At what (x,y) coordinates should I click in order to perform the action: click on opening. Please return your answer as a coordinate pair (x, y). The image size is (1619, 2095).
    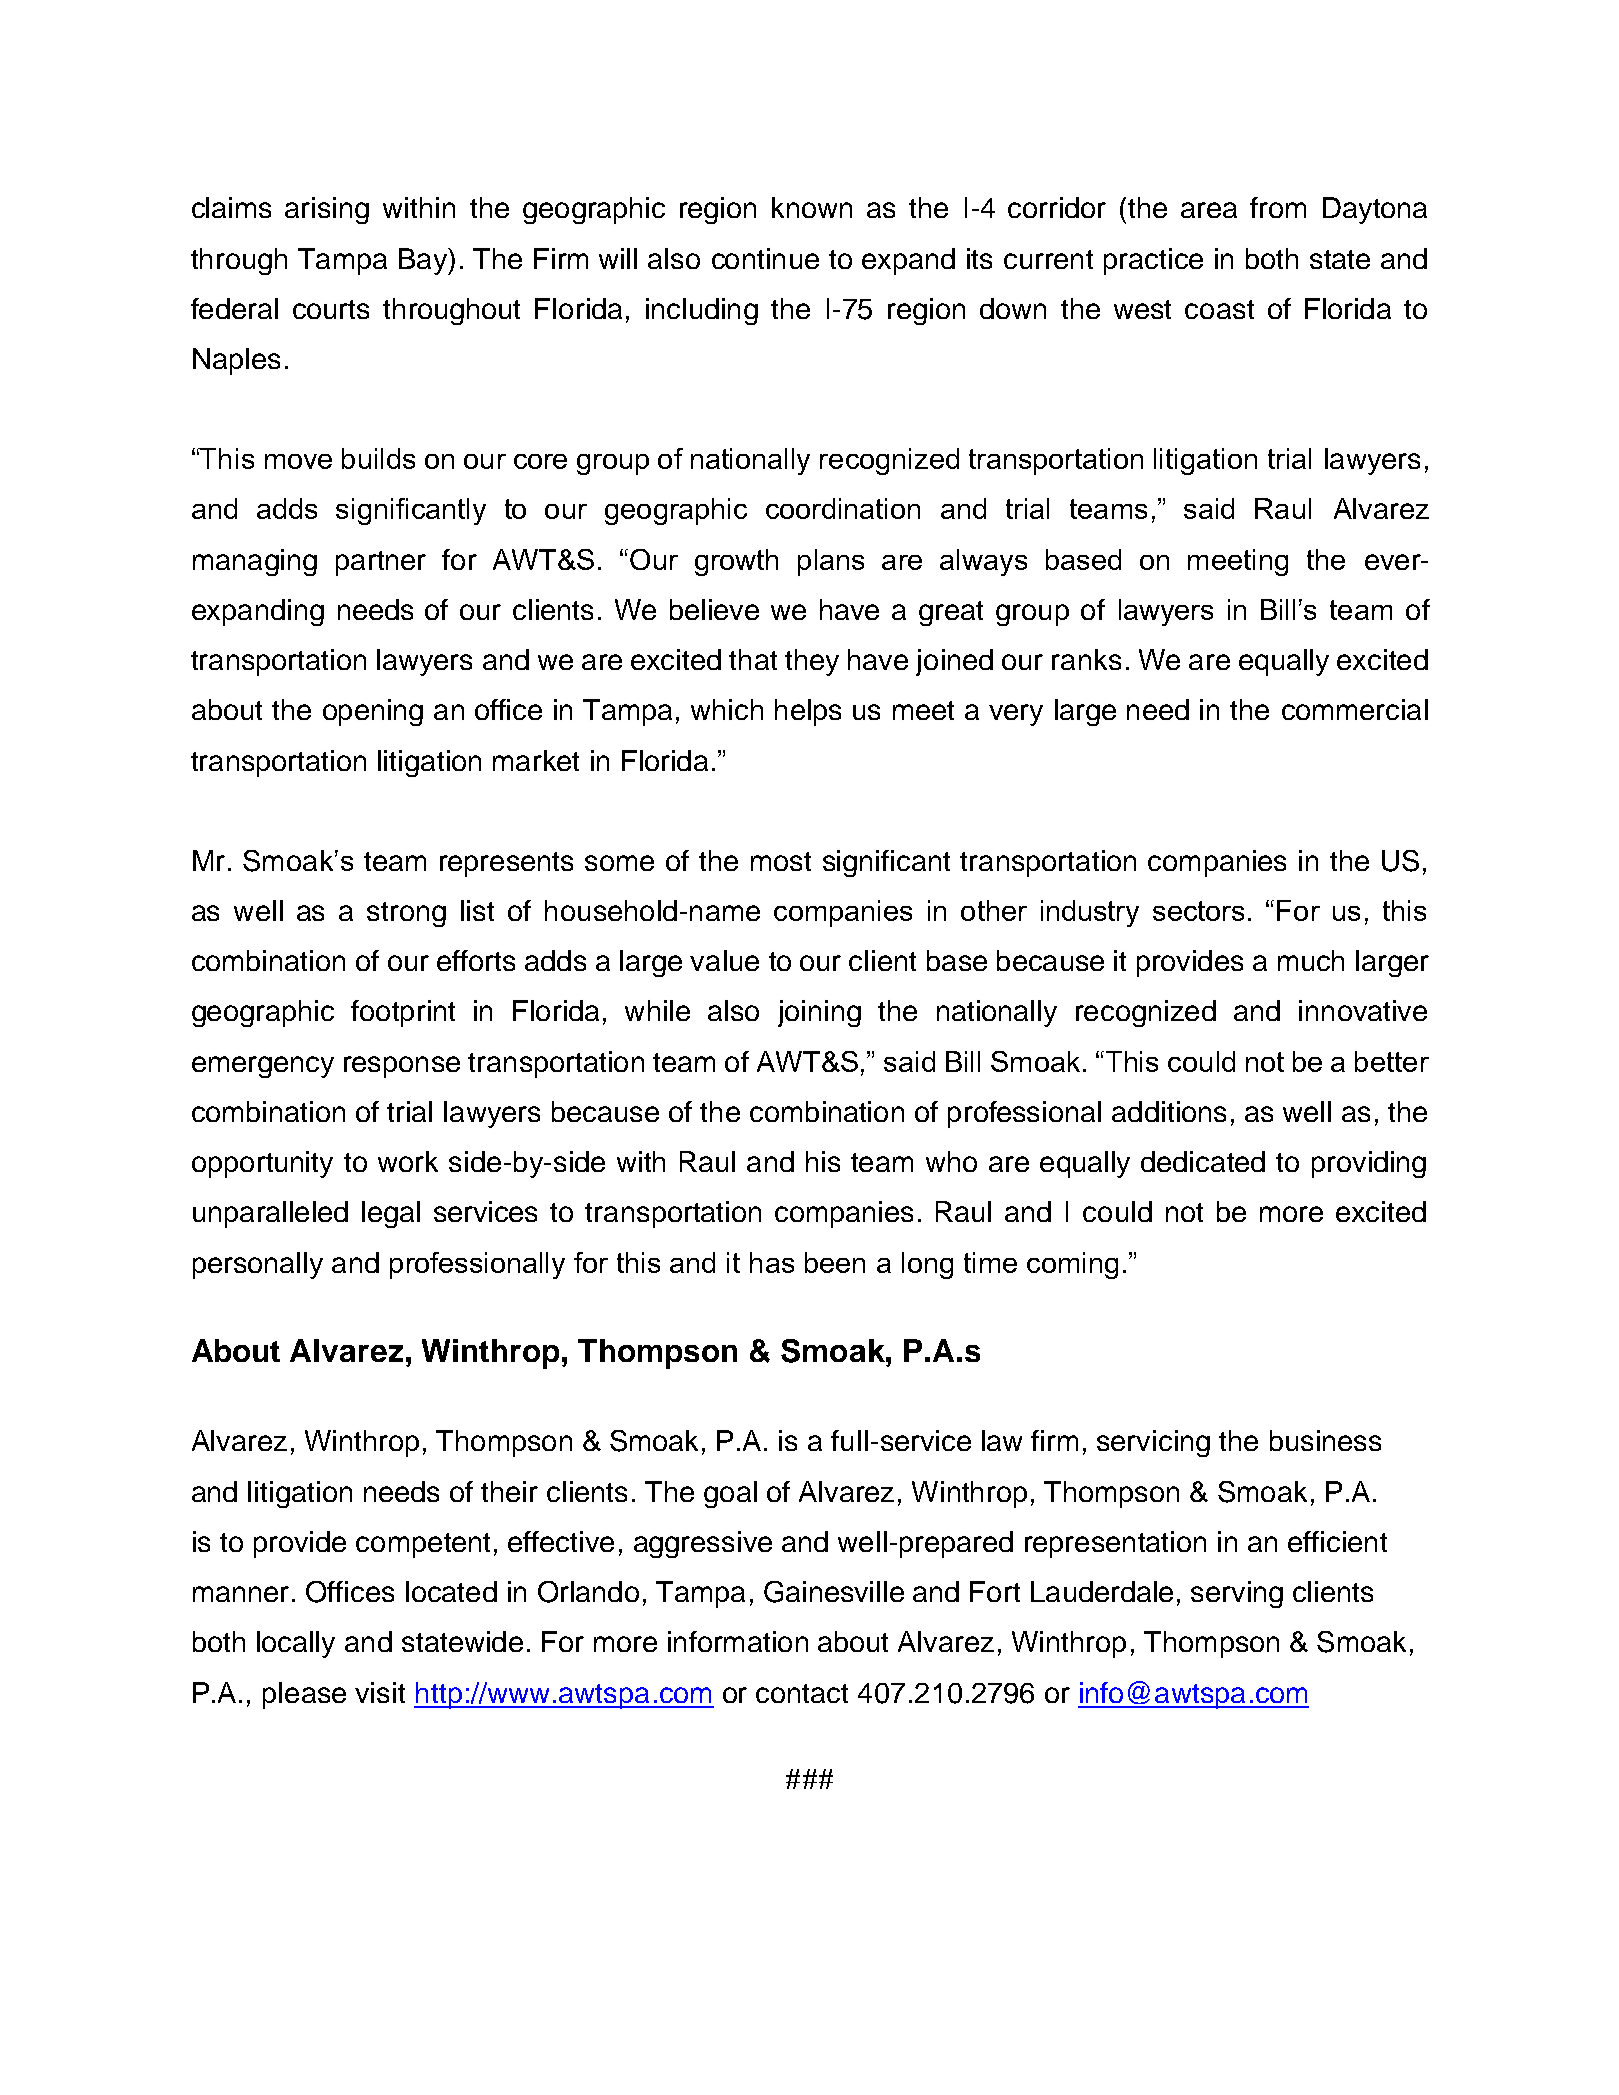
    Looking at the image, I should click on (373, 712).
